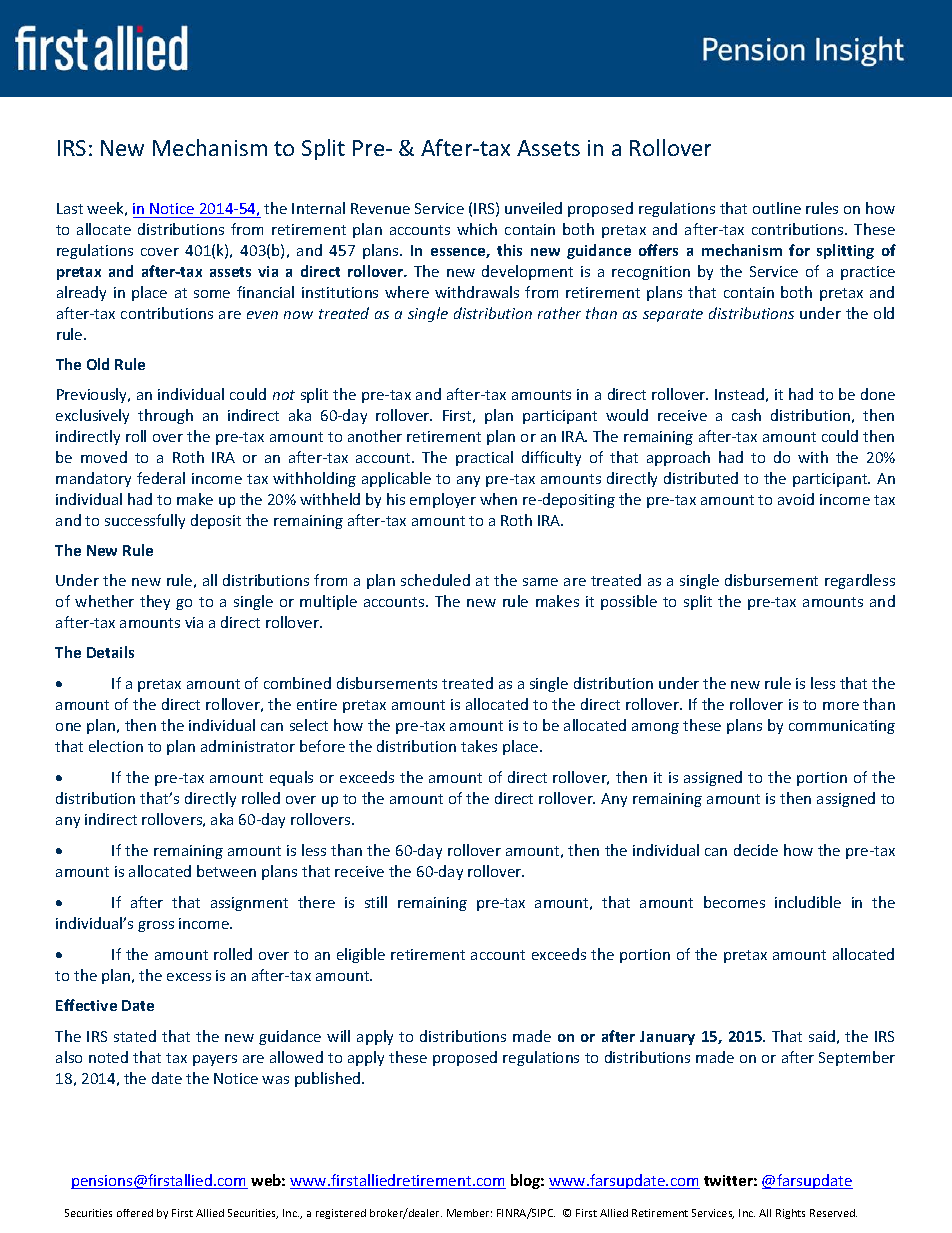  Describe the element at coordinates (777, 208) in the screenshot. I see `outline` at that location.
